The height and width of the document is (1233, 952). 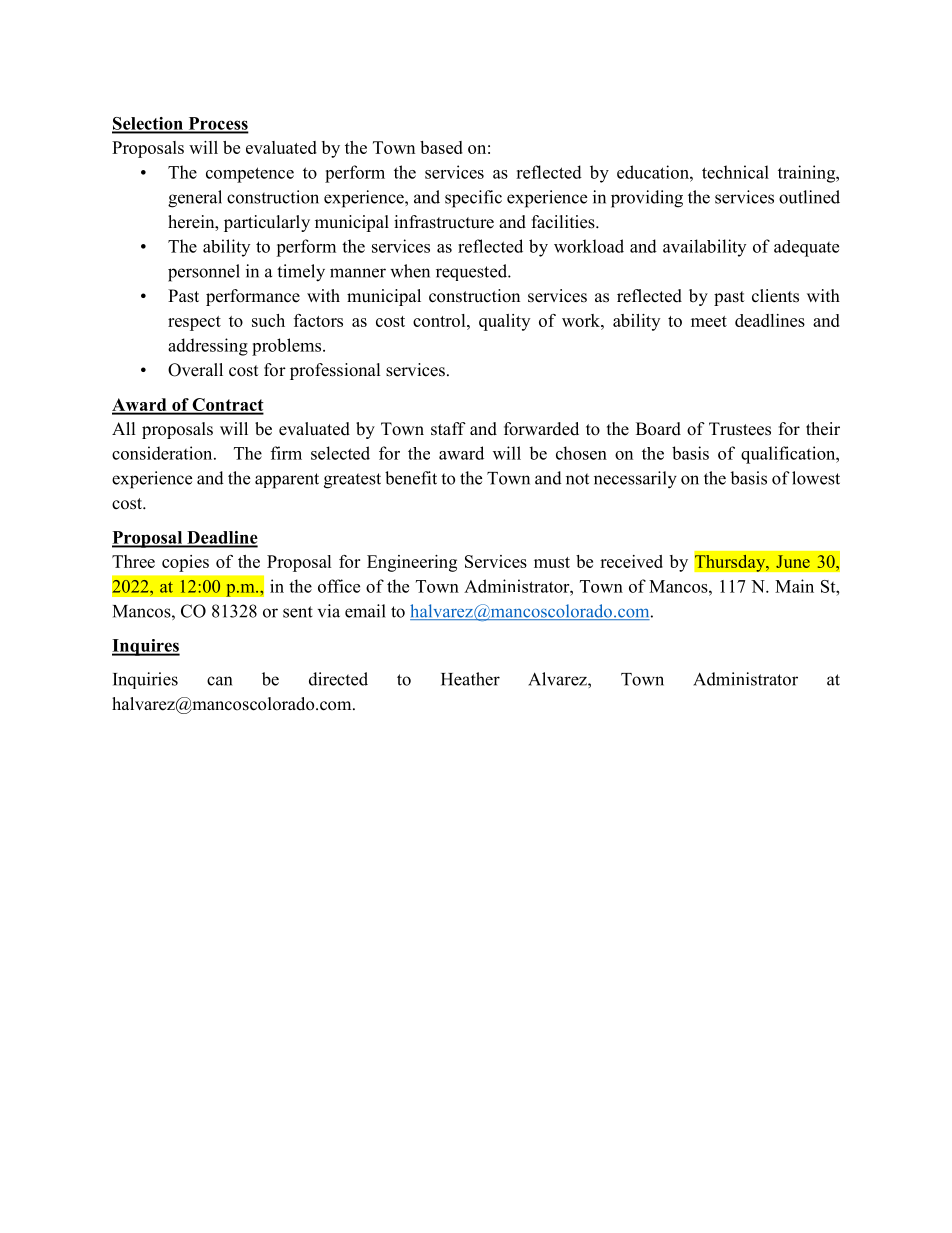 What do you see at coordinates (470, 679) in the document?
I see `Heather` at bounding box center [470, 679].
